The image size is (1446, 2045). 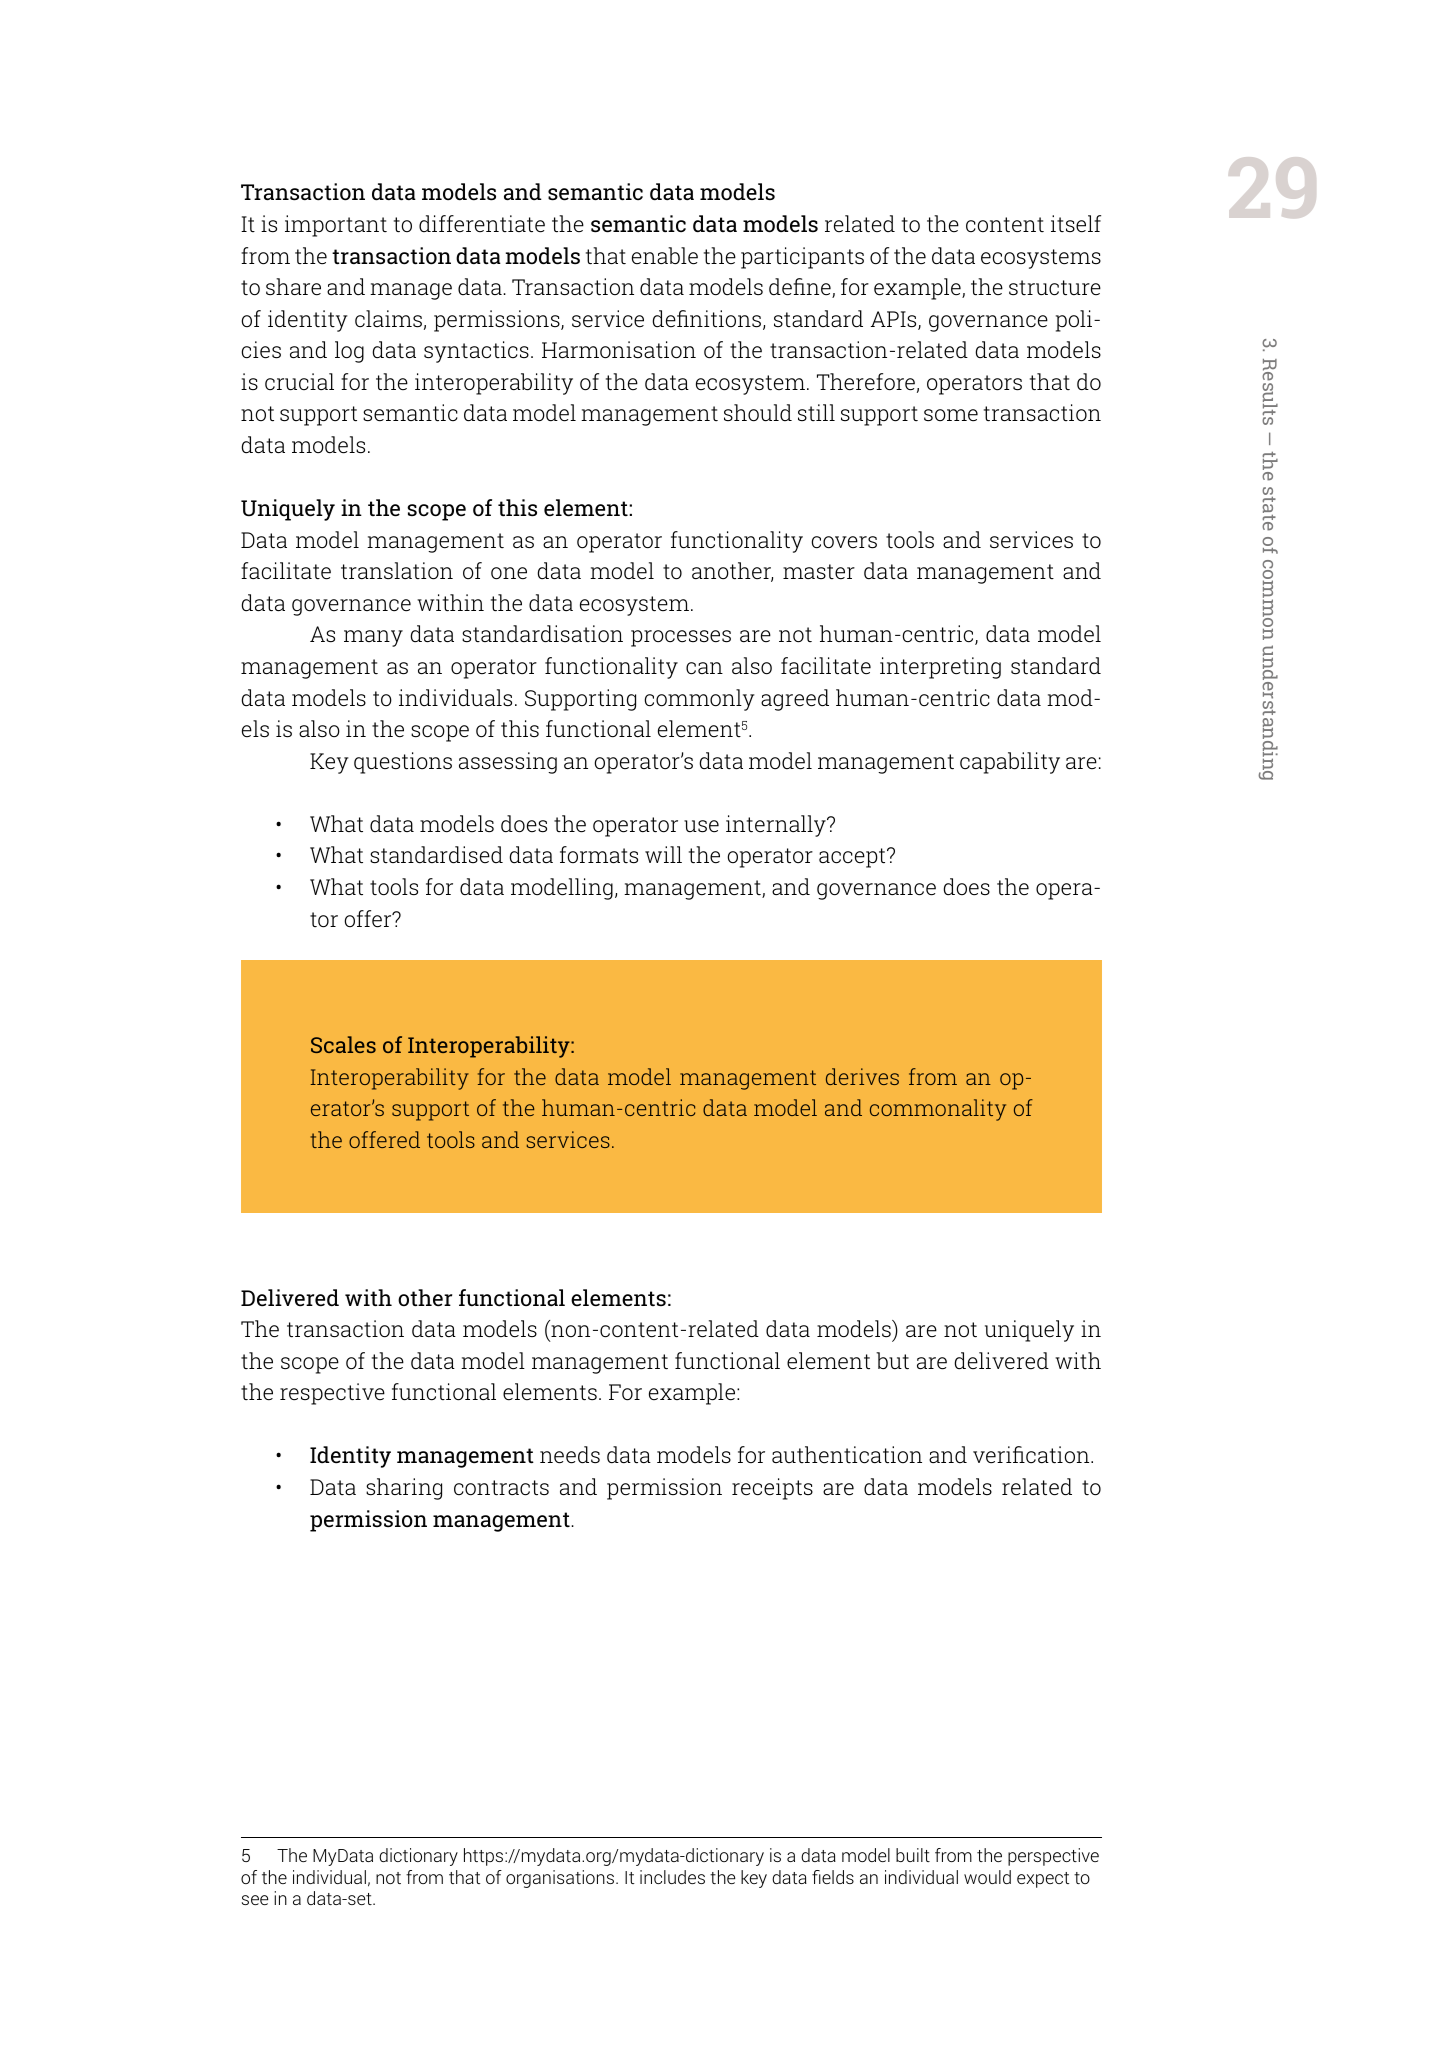 What do you see at coordinates (570, 1455) in the screenshot?
I see `needs` at bounding box center [570, 1455].
